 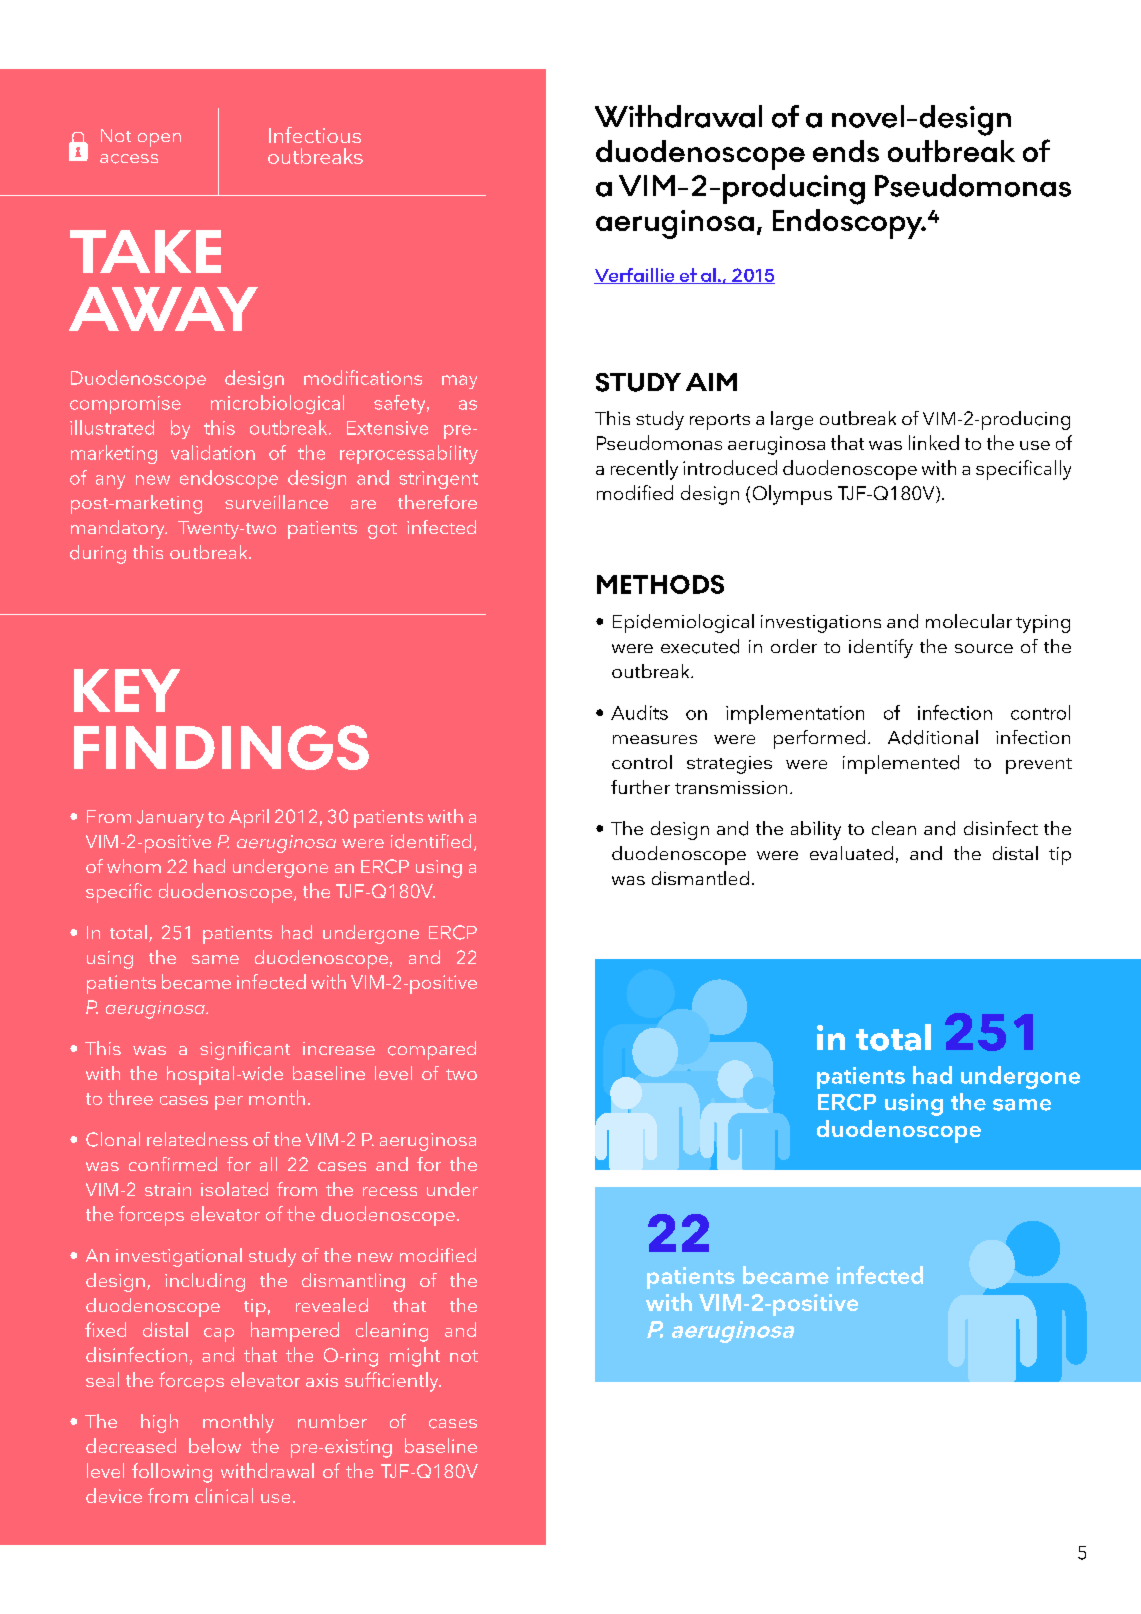 I want to click on ends, so click(x=846, y=151).
